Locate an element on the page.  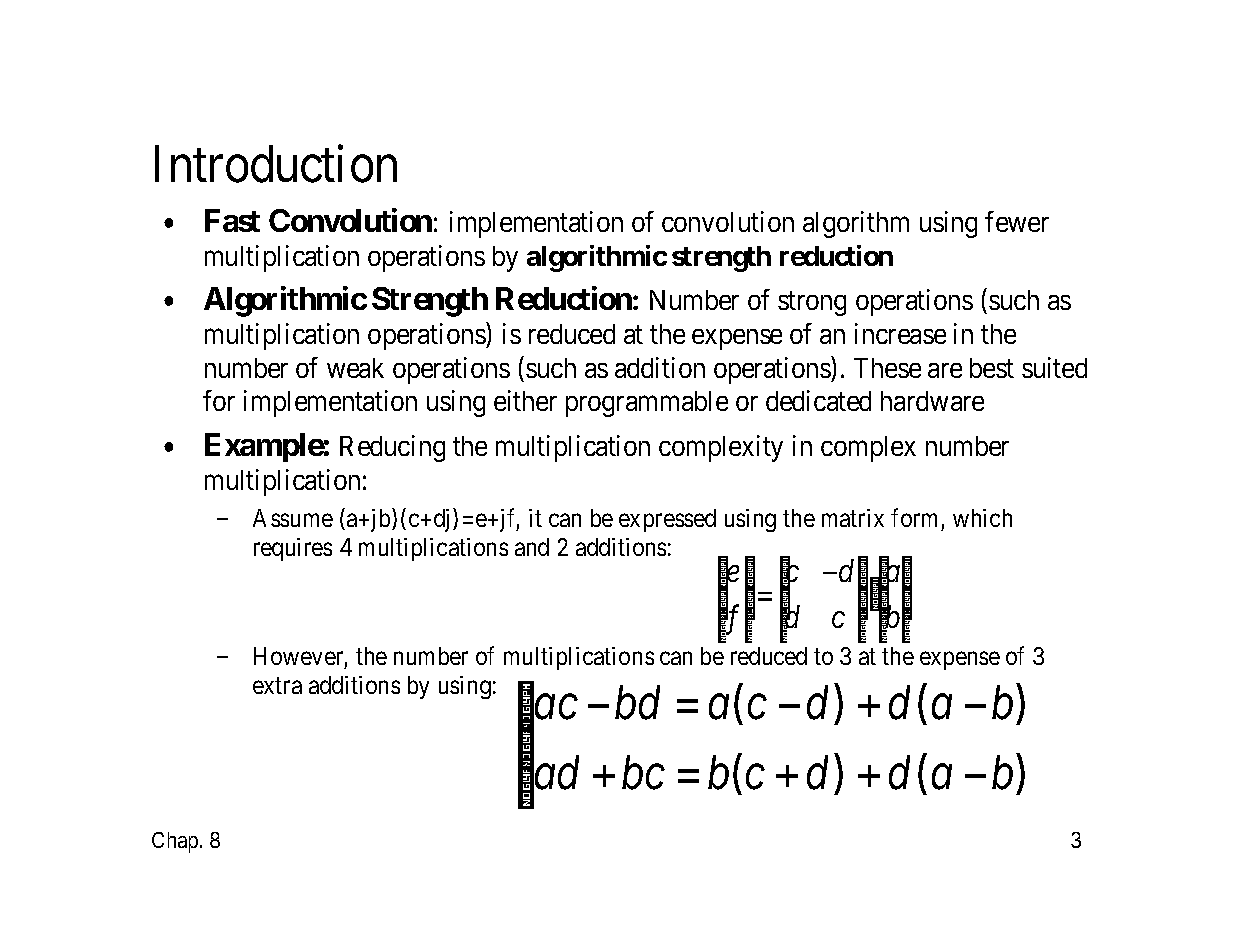
strong is located at coordinates (812, 304).
